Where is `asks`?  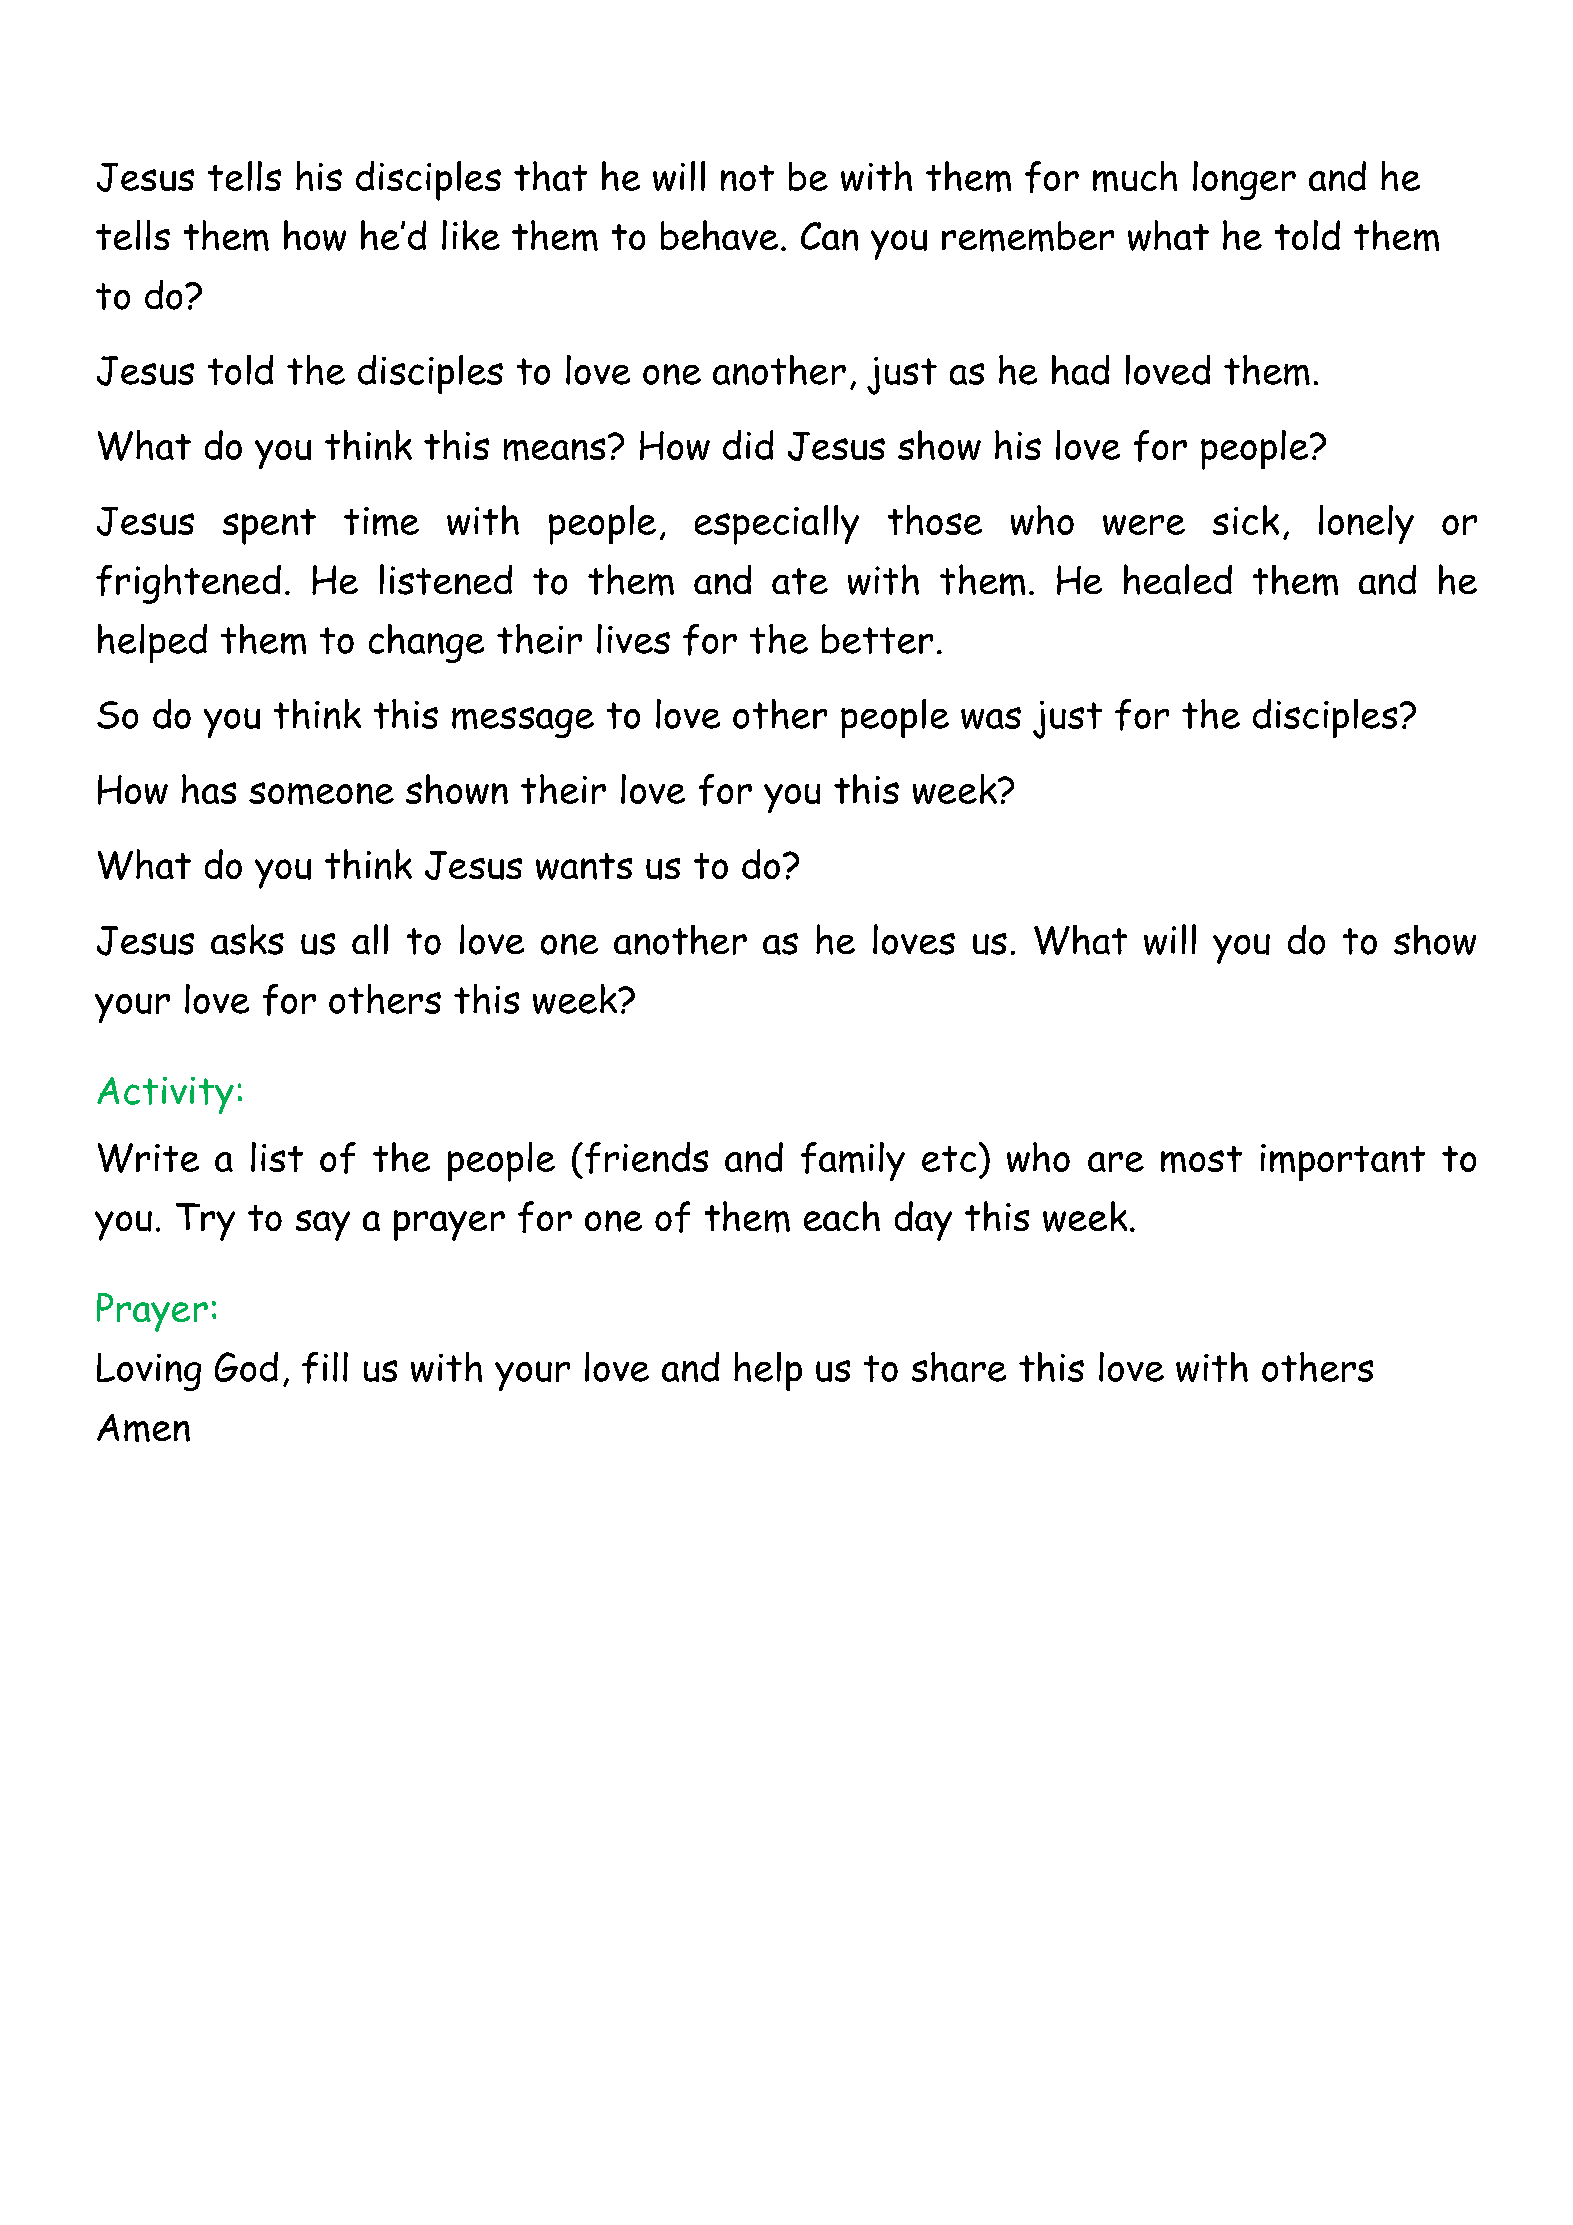 asks is located at coordinates (247, 939).
